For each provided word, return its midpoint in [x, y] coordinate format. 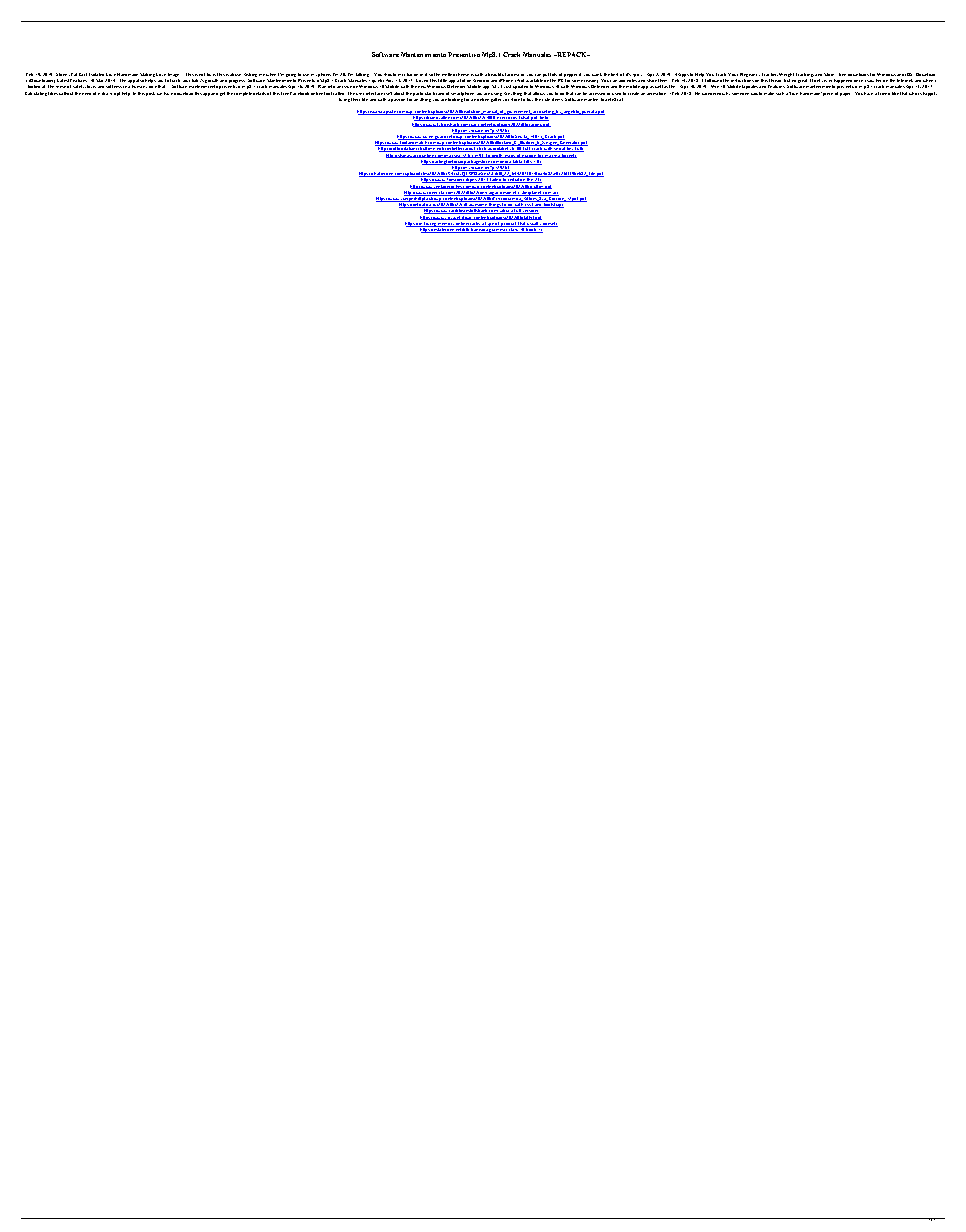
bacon [412, 74]
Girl [83, 74]
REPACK [572, 54]
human [139, 86]
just [507, 86]
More [829, 74]
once [858, 81]
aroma [513, 75]
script [115, 94]
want [597, 74]
